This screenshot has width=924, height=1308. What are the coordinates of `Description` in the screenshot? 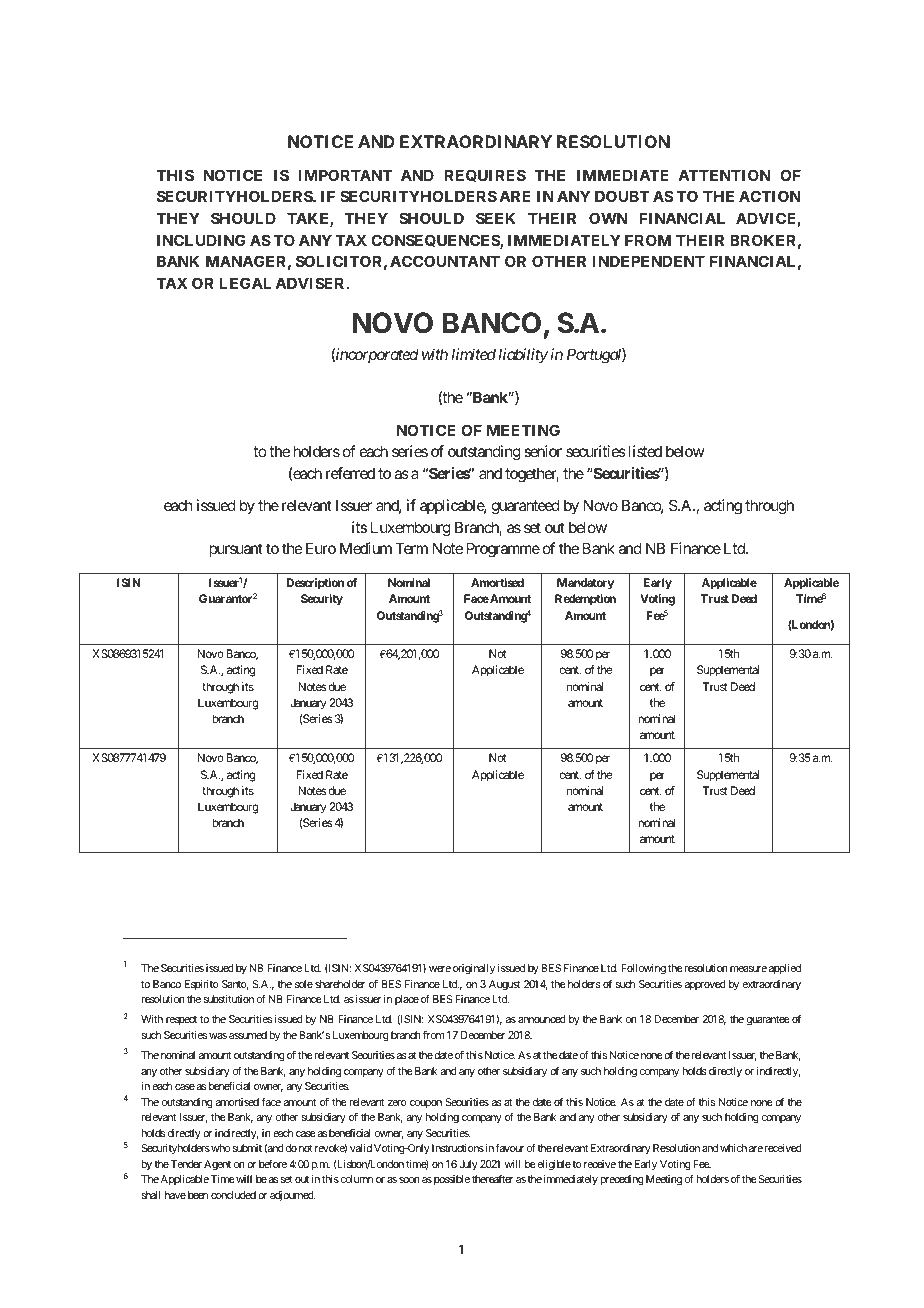 It's located at (315, 584).
